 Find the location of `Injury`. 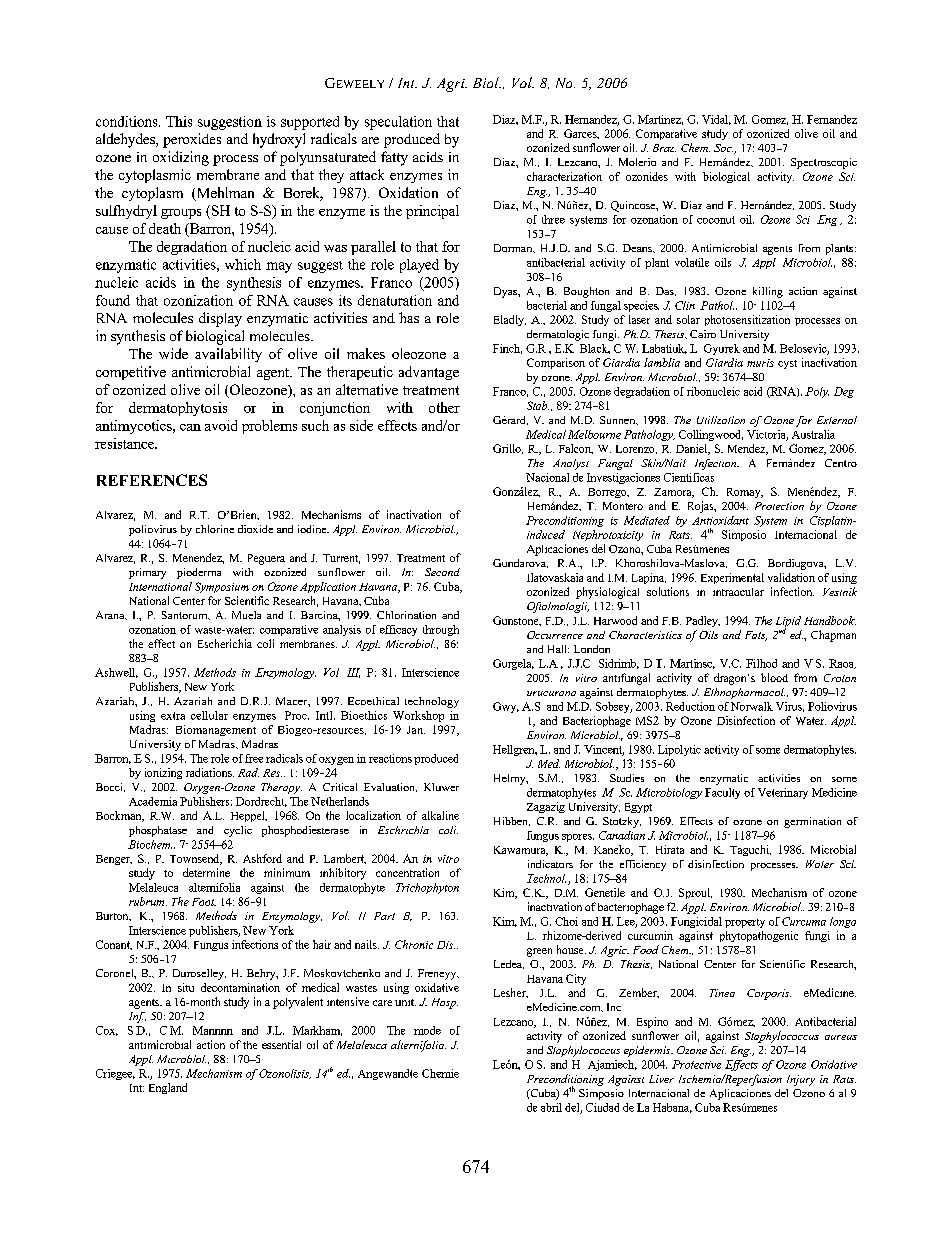

Injury is located at coordinates (801, 1080).
